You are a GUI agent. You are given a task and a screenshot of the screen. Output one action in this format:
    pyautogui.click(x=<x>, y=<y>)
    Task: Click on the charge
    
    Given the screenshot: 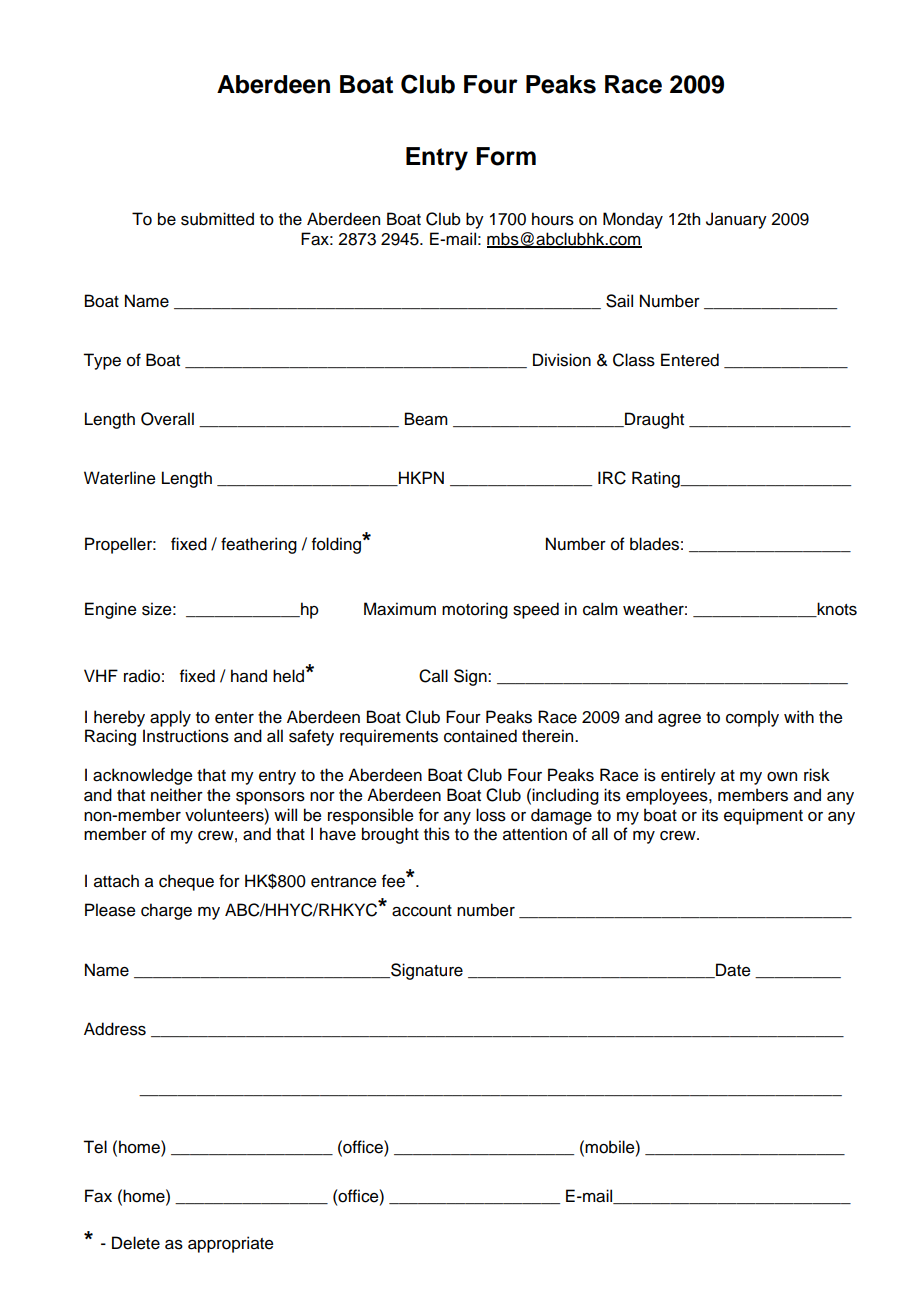 What is the action you would take?
    pyautogui.click(x=166, y=911)
